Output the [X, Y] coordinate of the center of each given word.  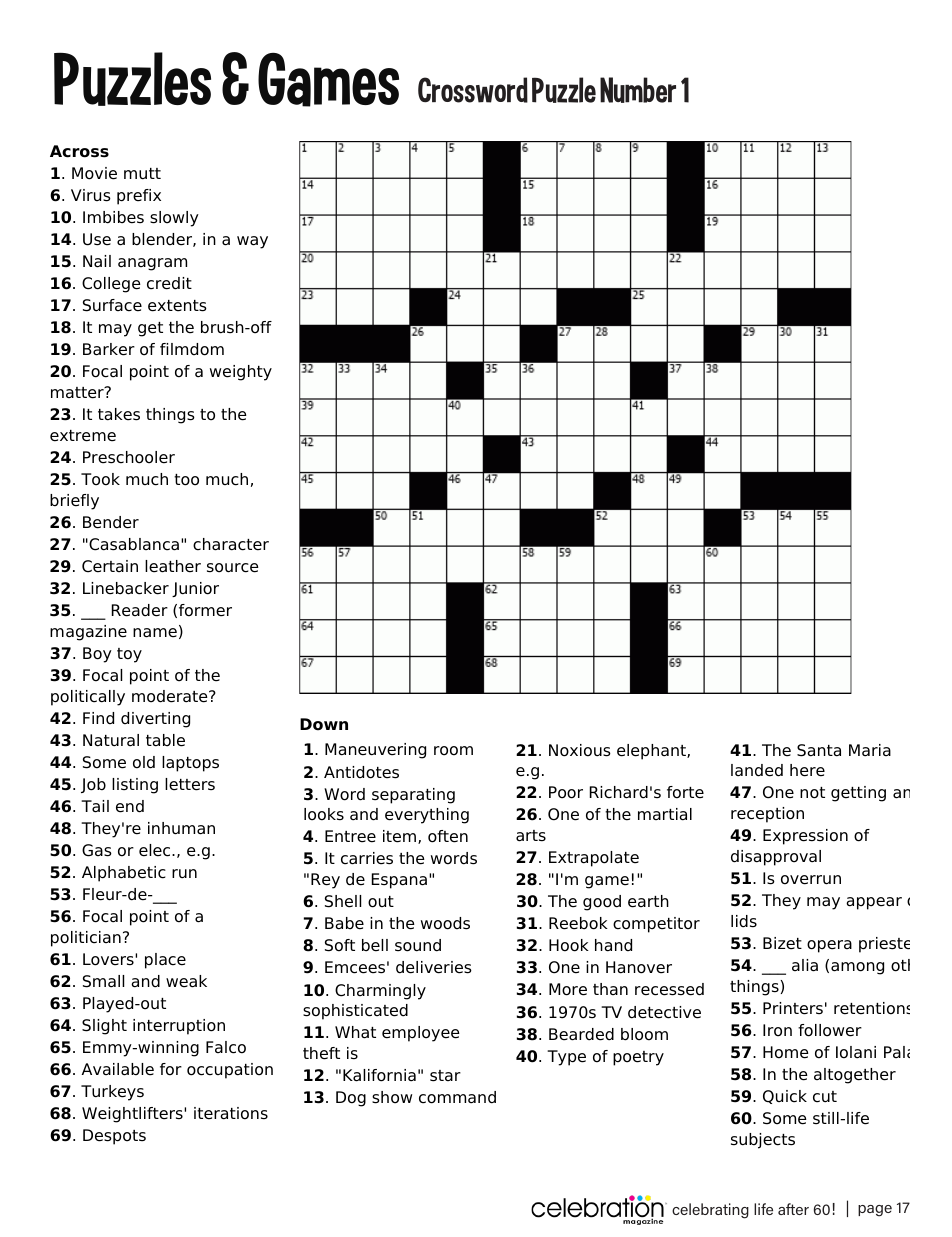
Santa [819, 750]
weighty [241, 373]
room [453, 751]
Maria [870, 750]
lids [744, 921]
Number [638, 90]
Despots [114, 1137]
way [252, 242]
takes [119, 414]
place [165, 961]
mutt [142, 173]
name [155, 633]
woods [445, 923]
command [457, 1097]
